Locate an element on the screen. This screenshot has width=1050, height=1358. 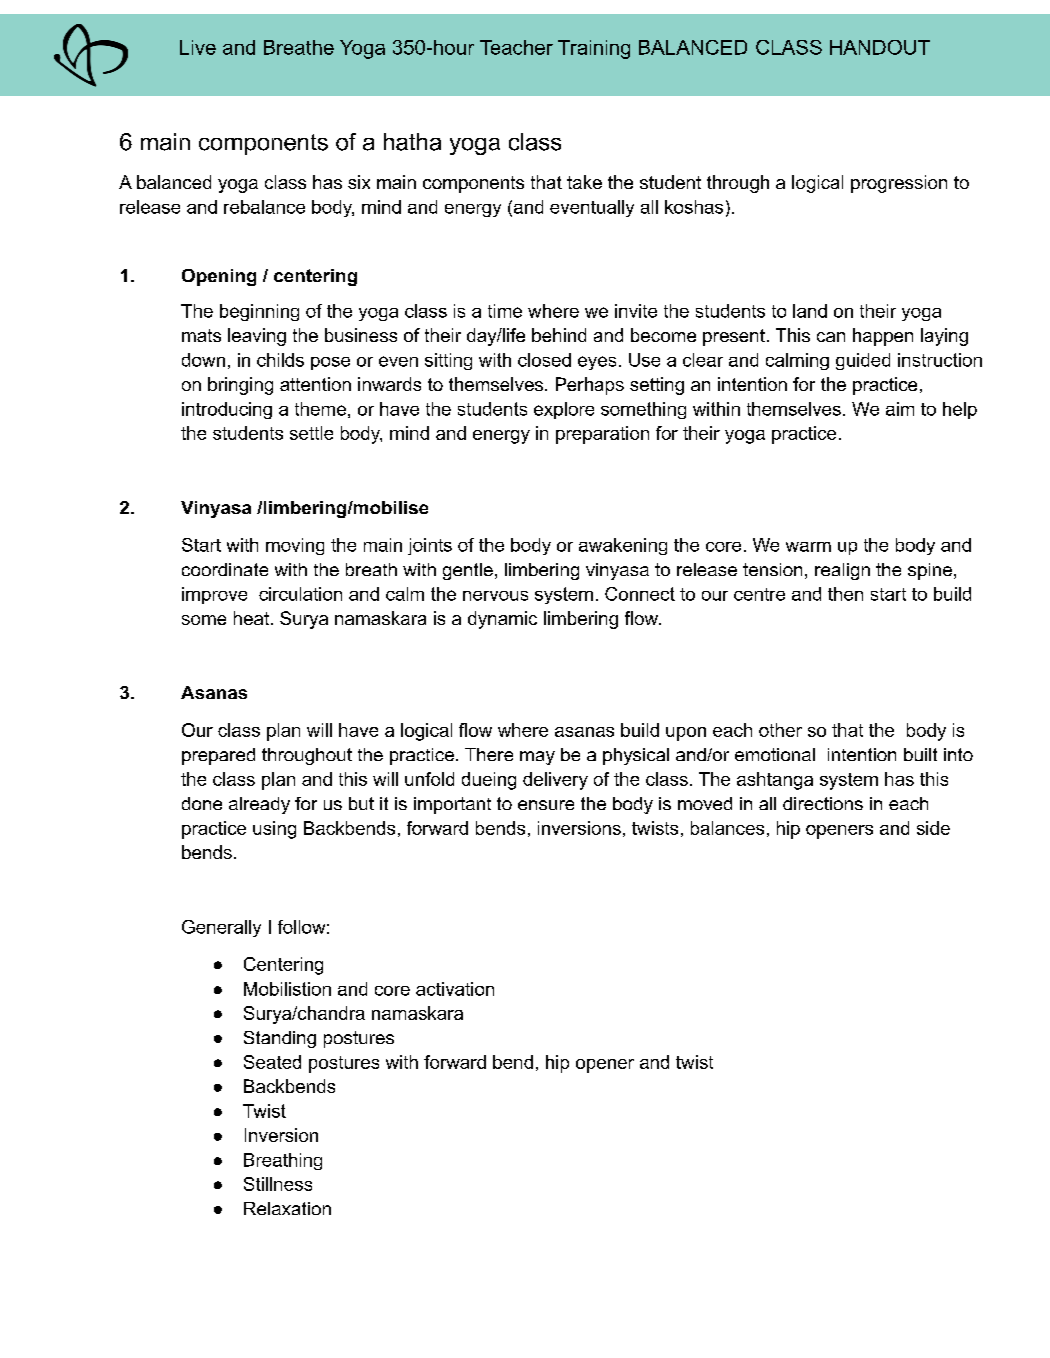
Training is located at coordinates (594, 49).
